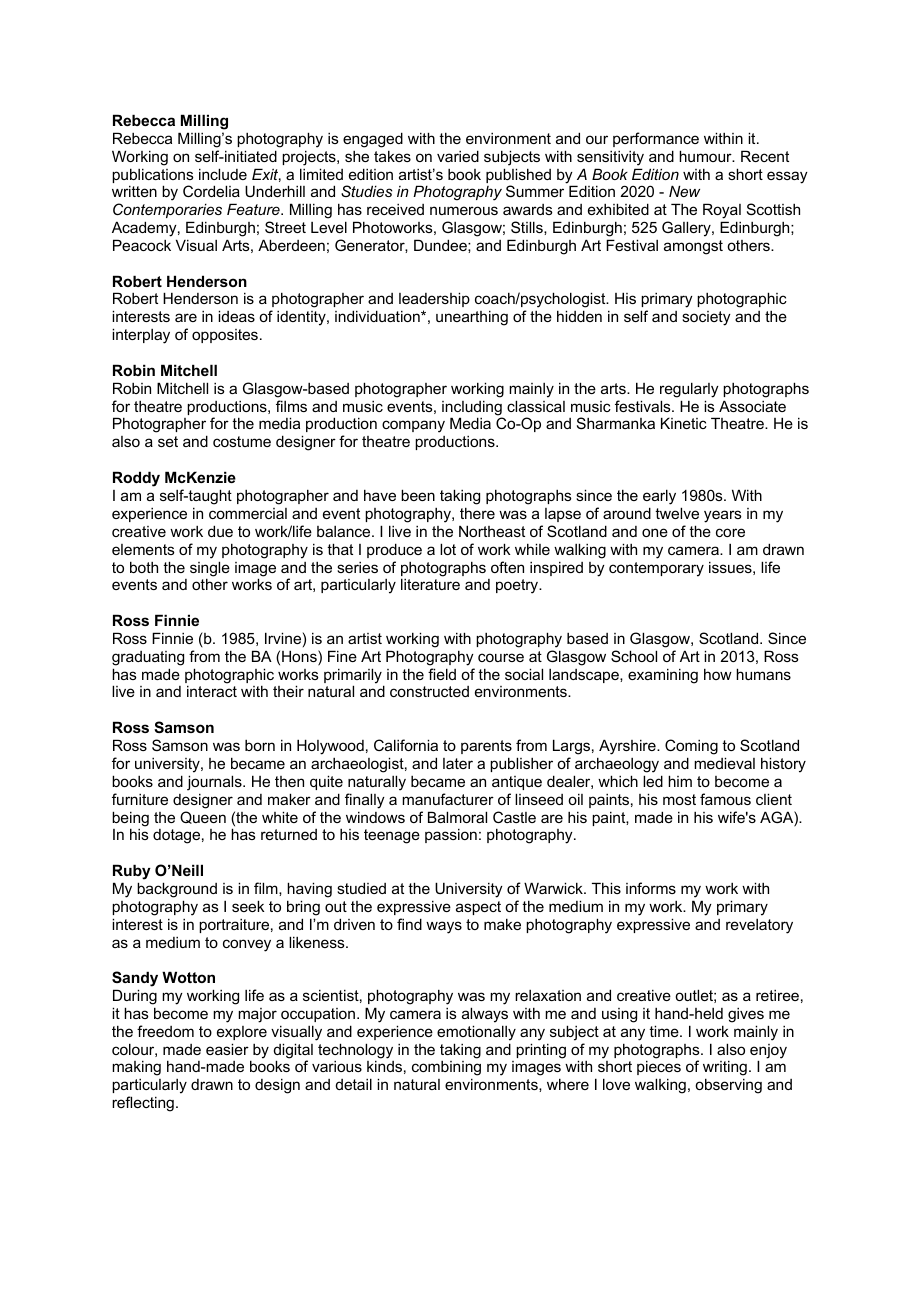 This document has width=924, height=1308. Describe the element at coordinates (689, 390) in the document. I see `regularly` at that location.
